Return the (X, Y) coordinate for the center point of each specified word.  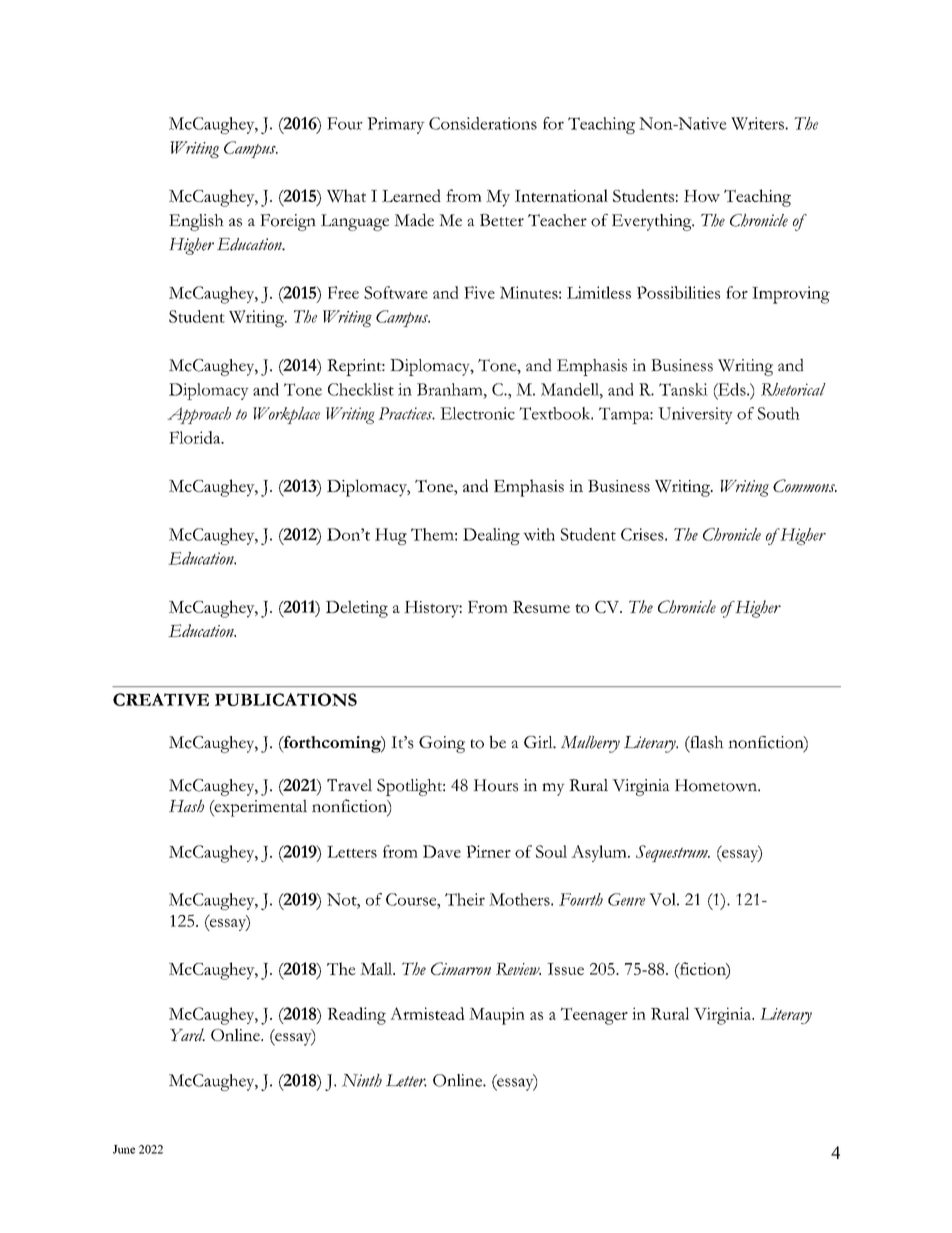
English (196, 222)
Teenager (594, 1016)
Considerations (483, 123)
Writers (758, 123)
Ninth (362, 1080)
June (124, 1149)
